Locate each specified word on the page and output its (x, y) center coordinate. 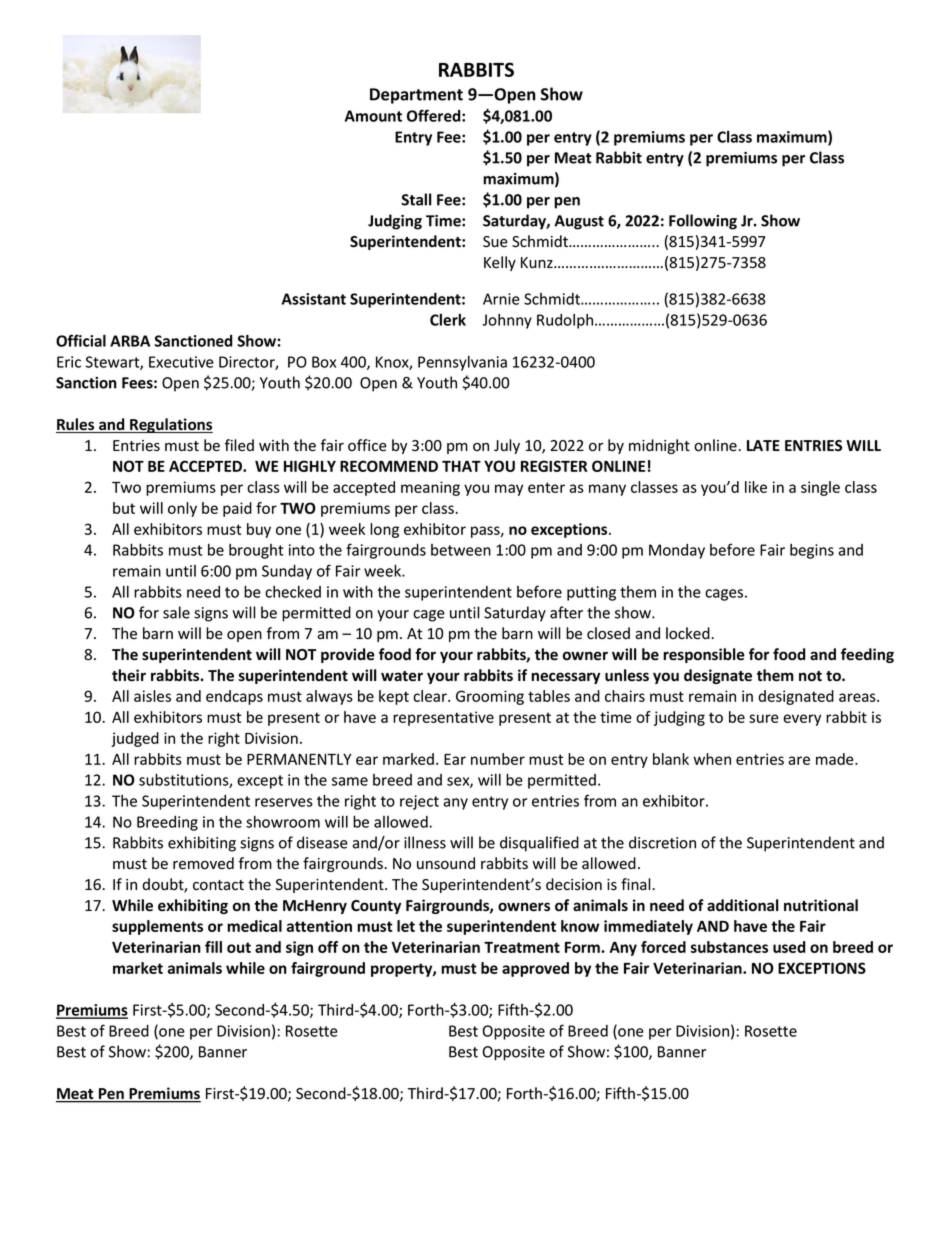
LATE (763, 445)
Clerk (448, 320)
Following (703, 222)
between (461, 550)
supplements (157, 927)
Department (416, 96)
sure (764, 718)
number (498, 759)
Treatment (522, 947)
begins (812, 551)
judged (135, 739)
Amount (373, 116)
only (182, 509)
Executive (181, 362)
